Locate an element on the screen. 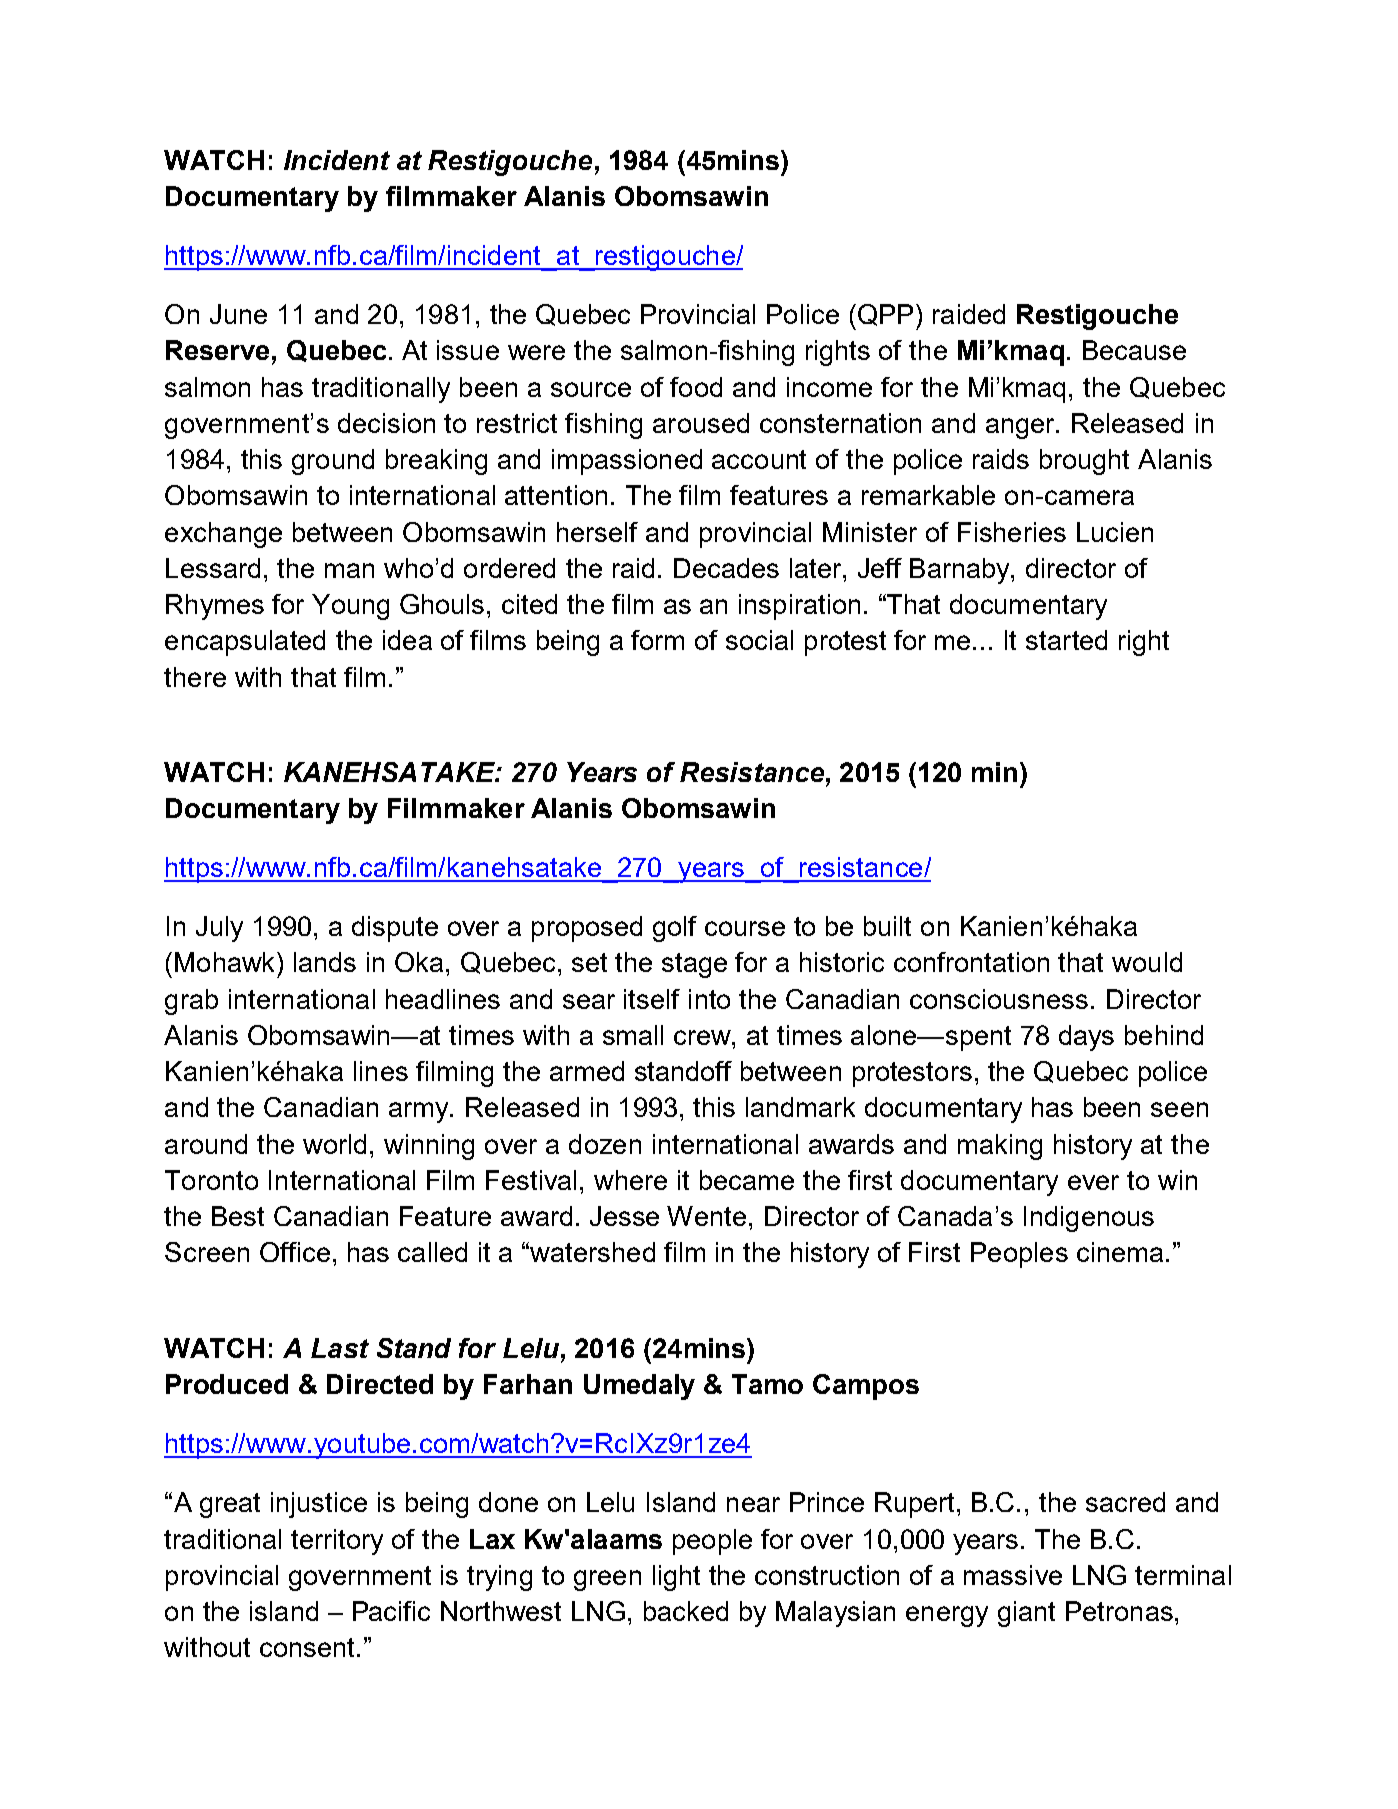 Image resolution: width=1398 pixels, height=1809 pixels. giant is located at coordinates (1026, 1614).
